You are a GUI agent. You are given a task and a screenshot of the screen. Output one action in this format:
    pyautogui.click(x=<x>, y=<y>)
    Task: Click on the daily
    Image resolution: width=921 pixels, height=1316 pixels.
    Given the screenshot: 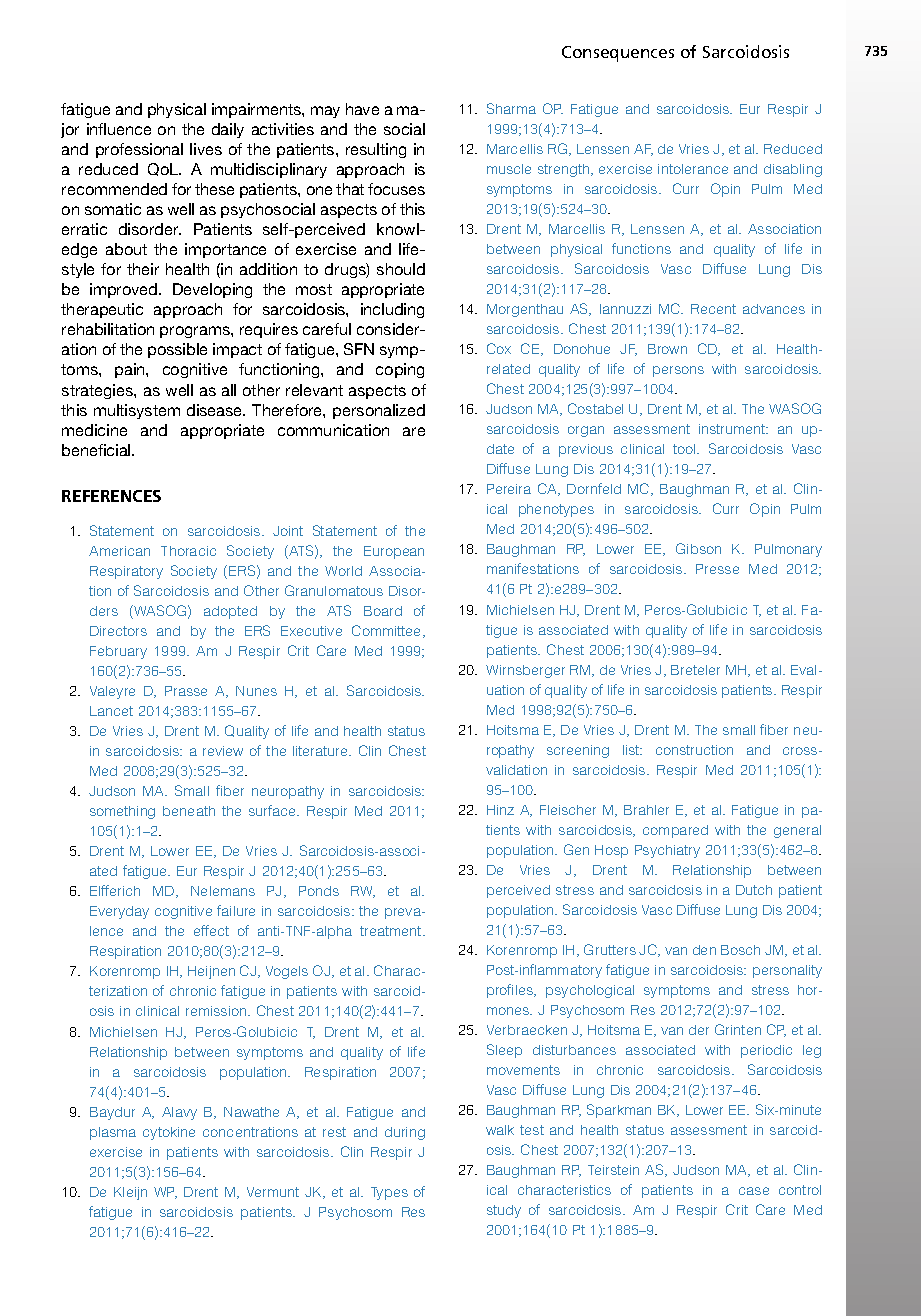 What is the action you would take?
    pyautogui.click(x=228, y=130)
